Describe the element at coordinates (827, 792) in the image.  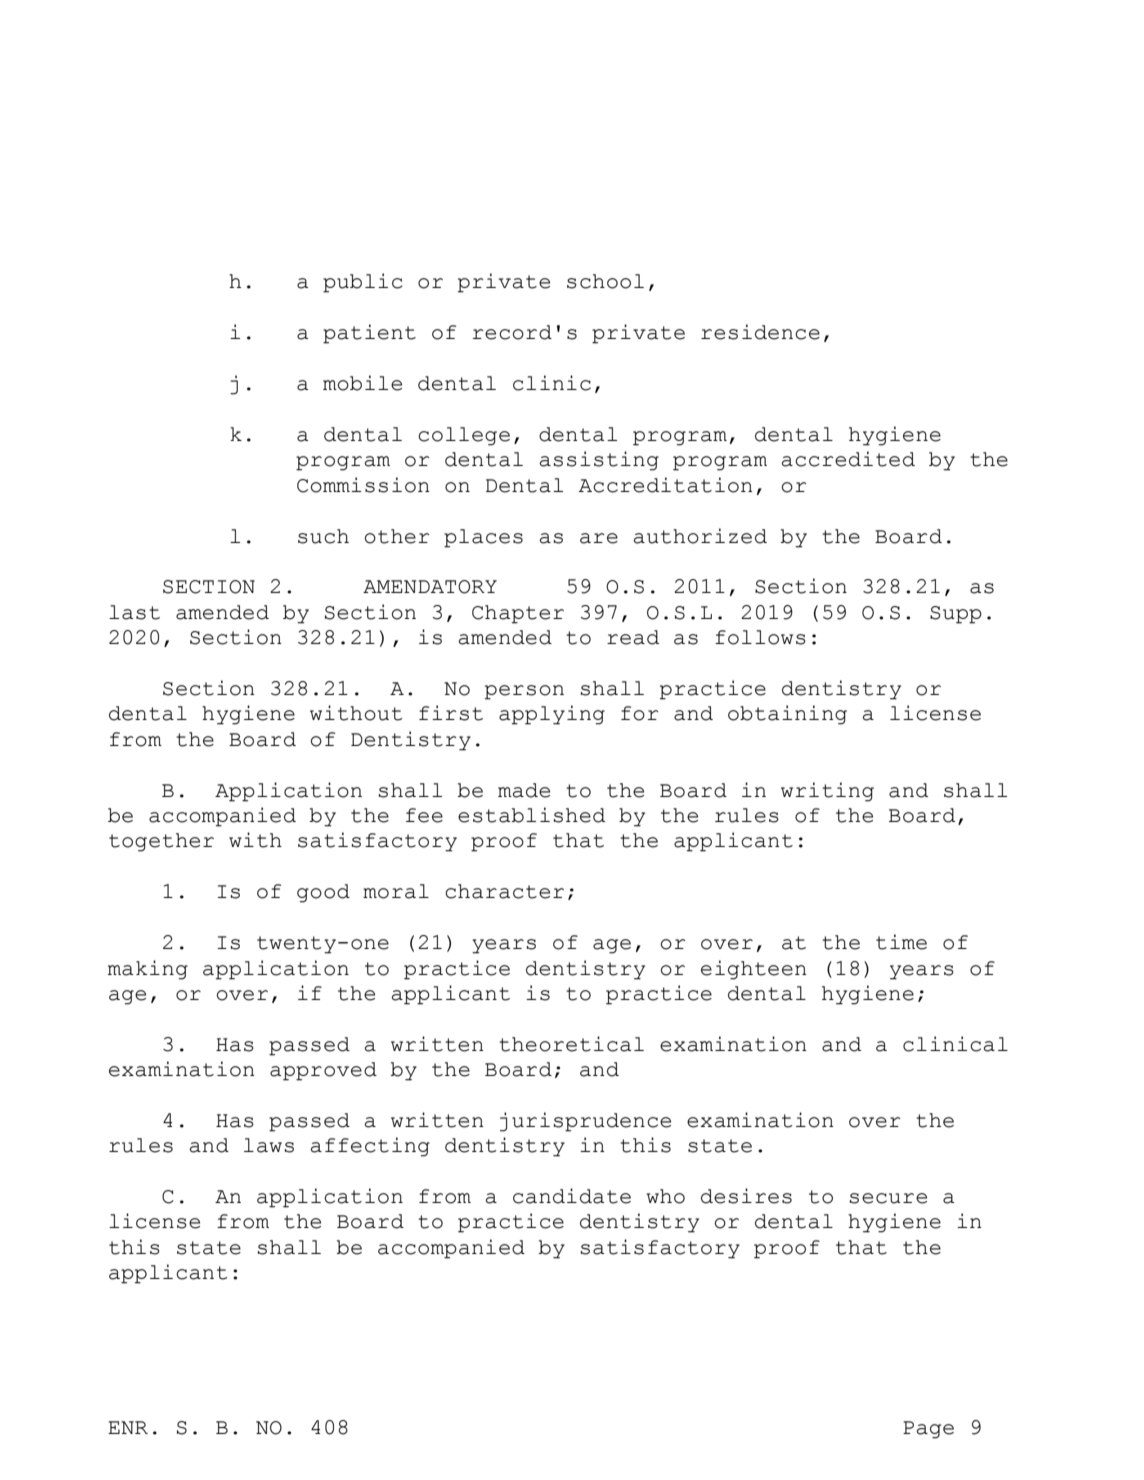
I see `writing` at that location.
